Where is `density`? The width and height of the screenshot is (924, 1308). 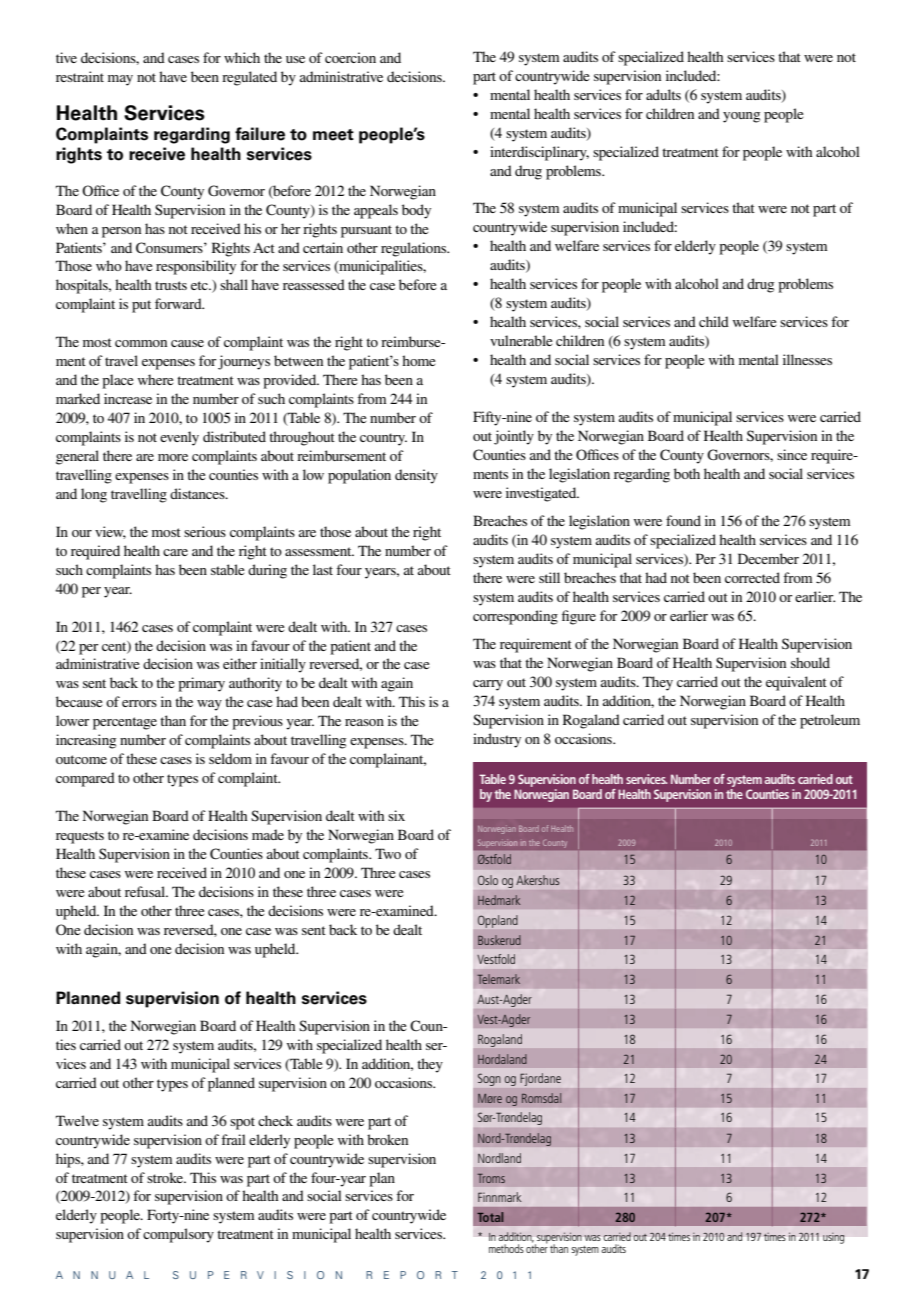
density is located at coordinates (416, 476).
